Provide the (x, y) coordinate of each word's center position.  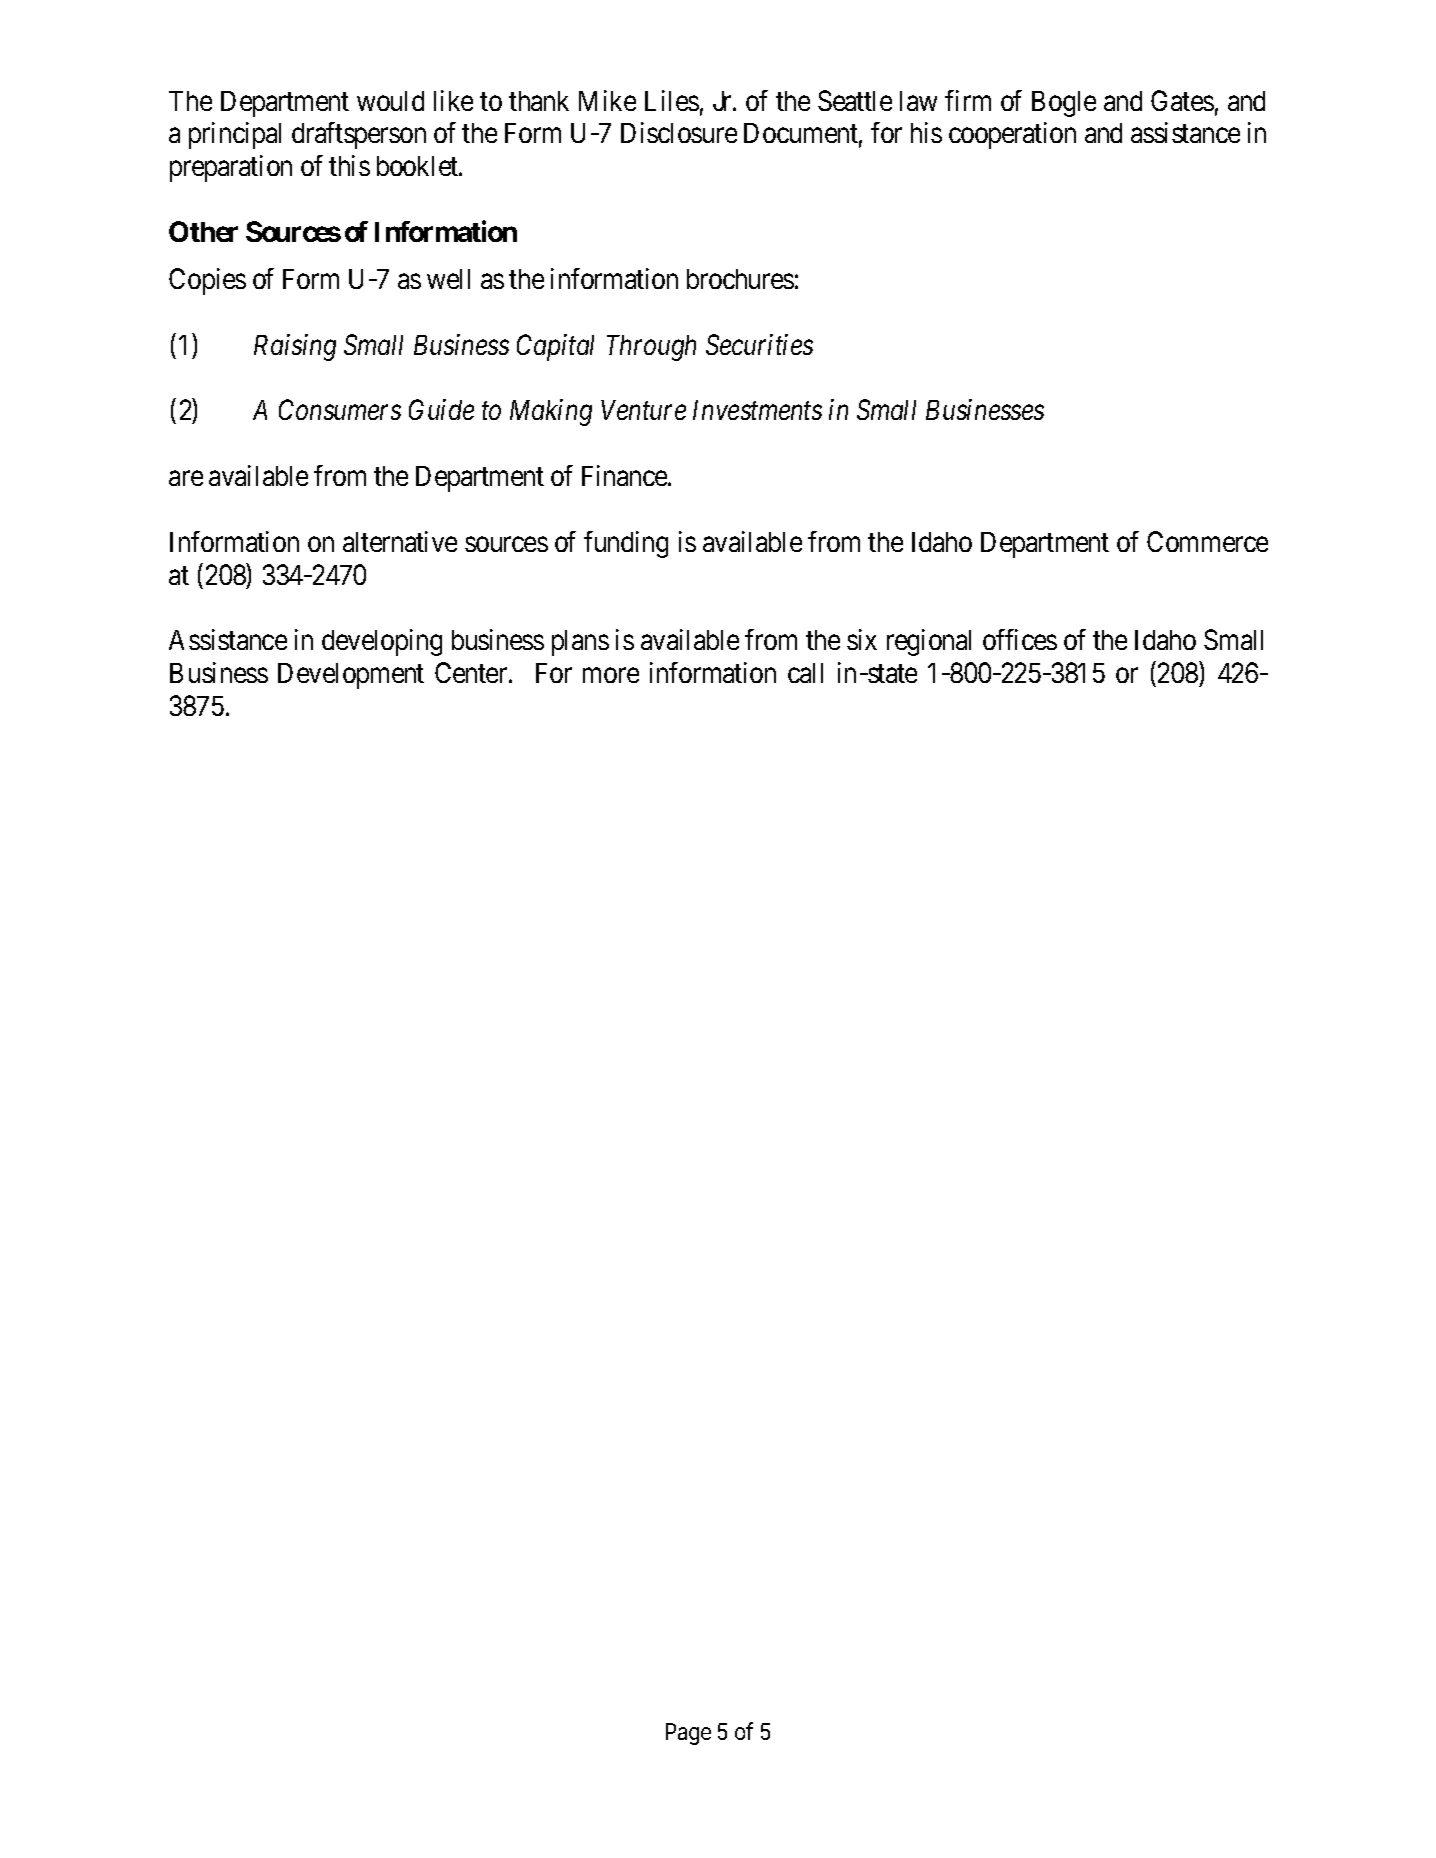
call (805, 673)
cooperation (1012, 135)
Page (688, 1734)
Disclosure (679, 132)
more (611, 675)
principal (235, 135)
